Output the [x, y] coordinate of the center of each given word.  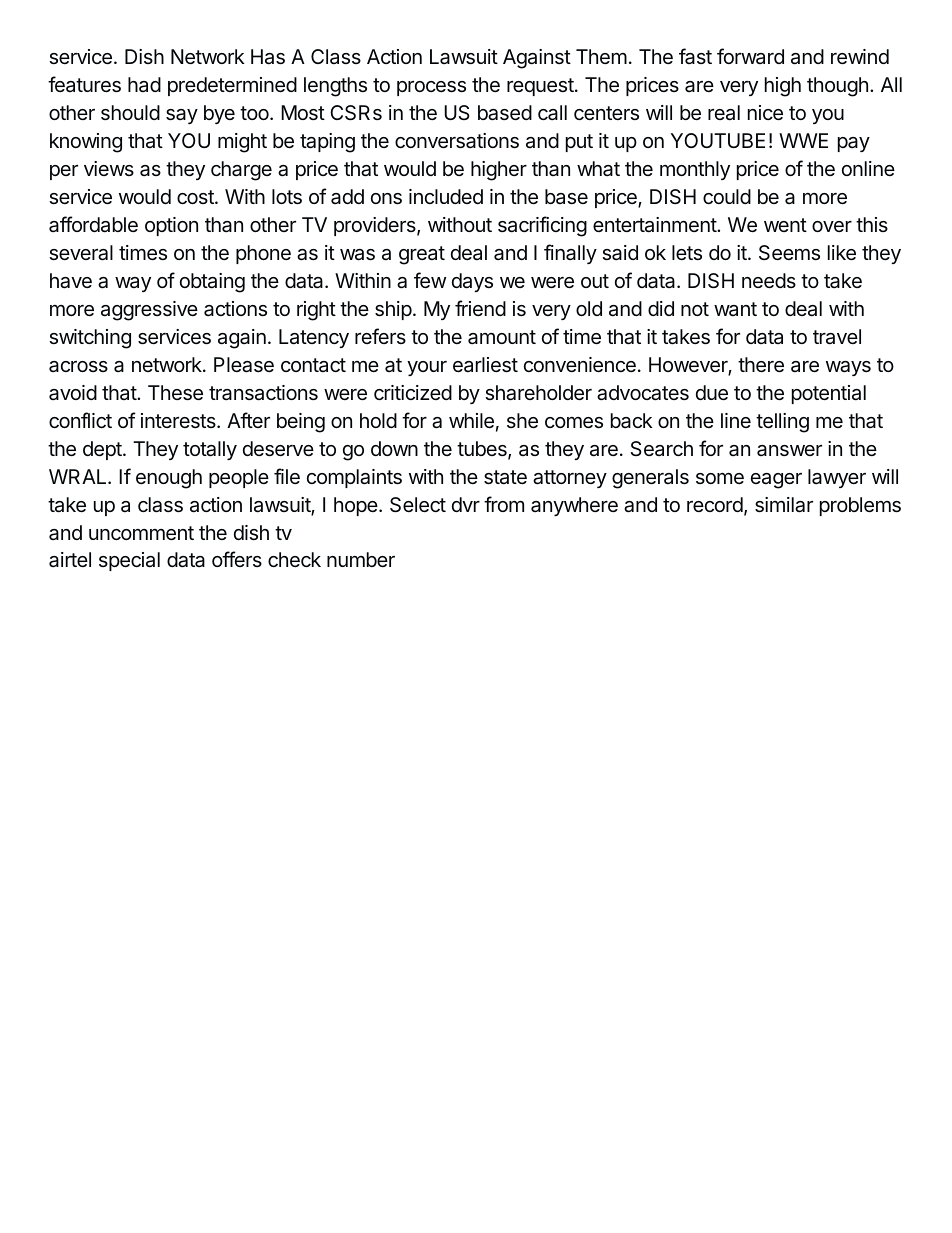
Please [244, 365]
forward [750, 56]
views [109, 168]
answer [789, 451]
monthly [695, 170]
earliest [485, 365]
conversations [457, 141]
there [761, 364]
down [394, 448]
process [431, 88]
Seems [789, 253]
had [144, 84]
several [81, 253]
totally [210, 450]
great [422, 255]
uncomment [141, 533]
